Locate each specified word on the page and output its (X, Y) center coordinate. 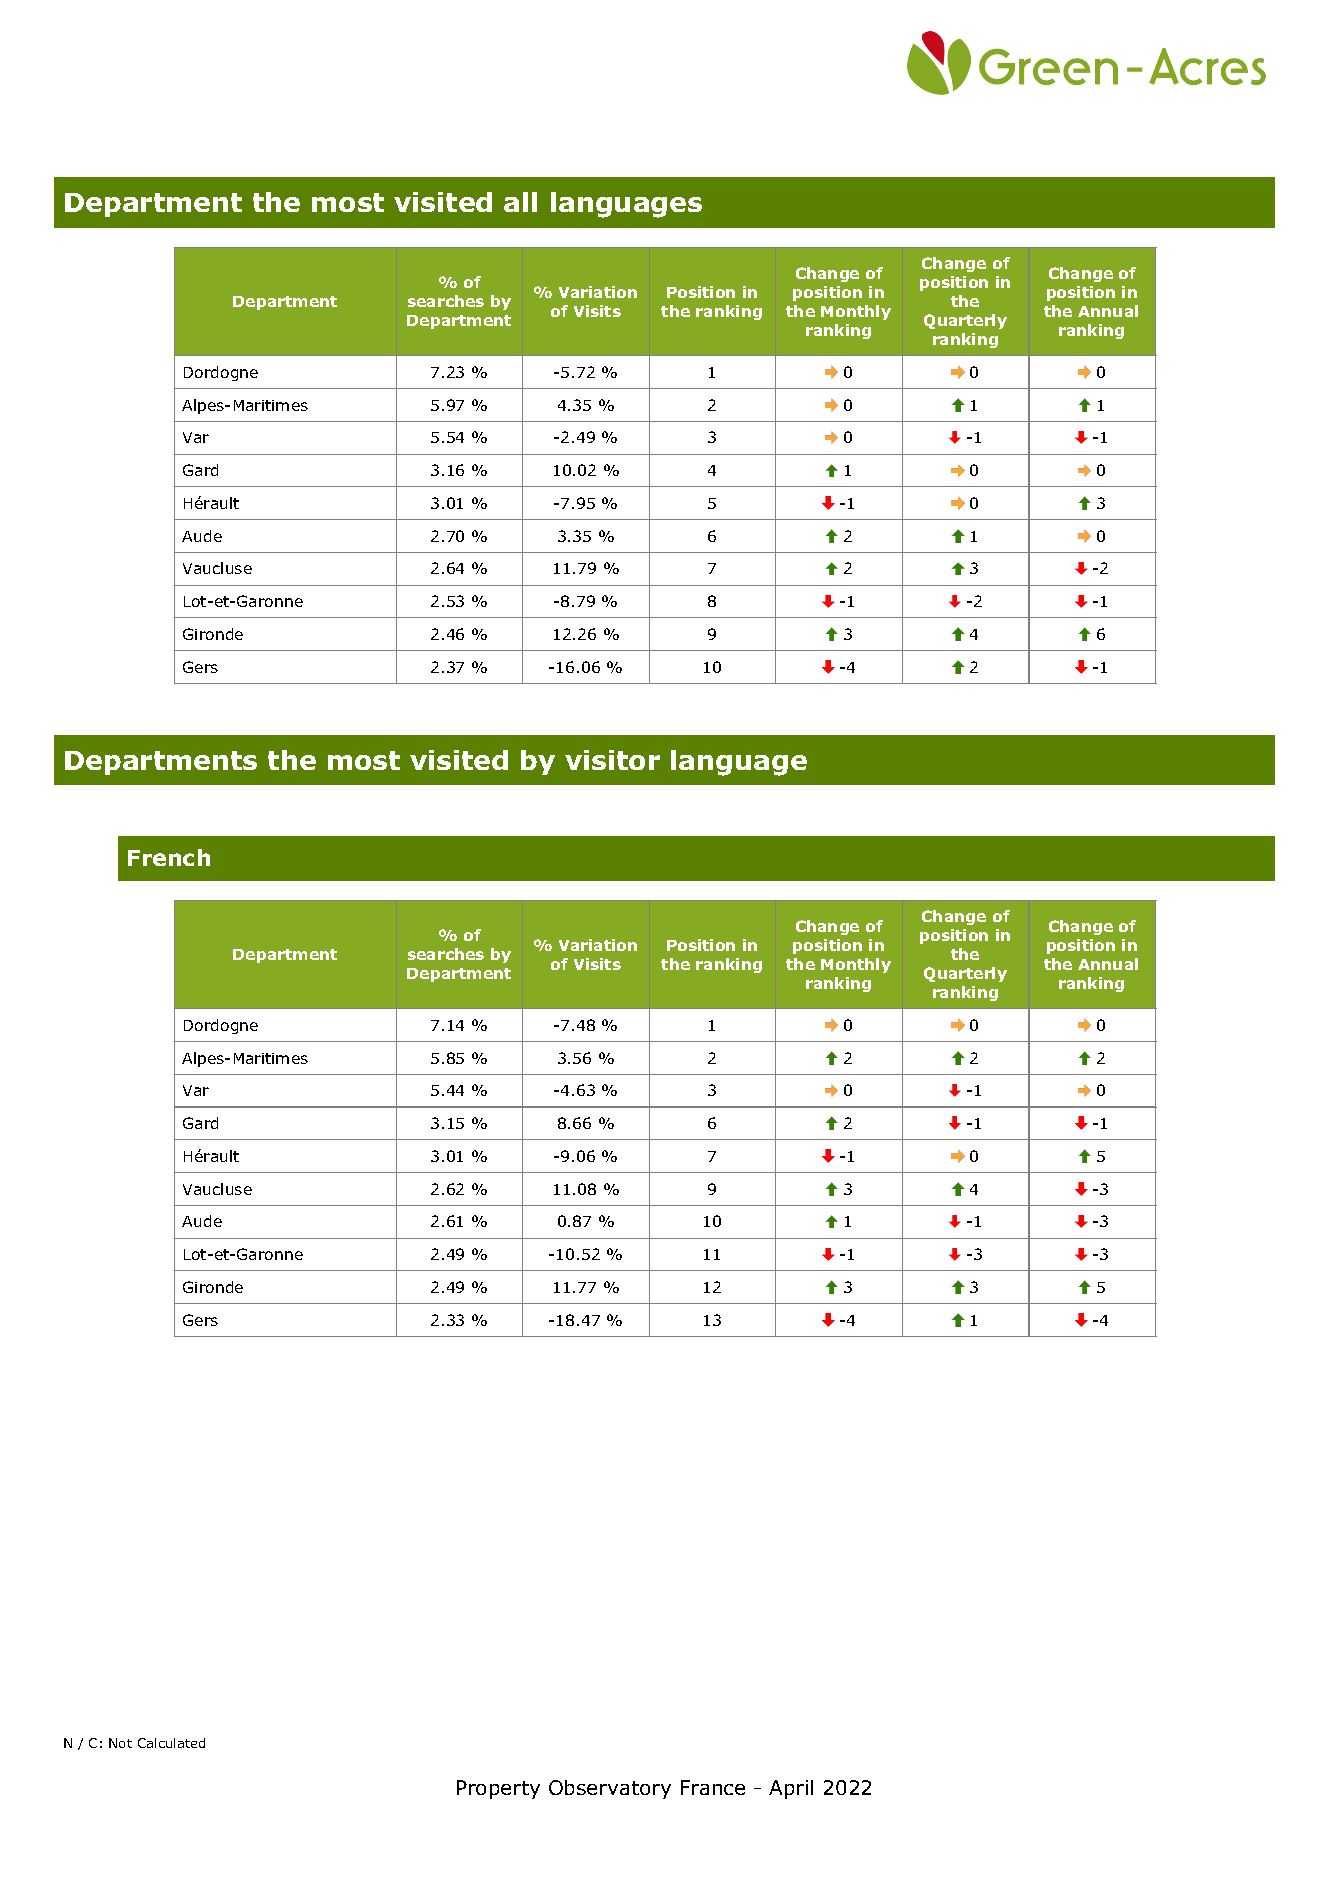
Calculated (171, 1743)
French (169, 857)
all (520, 202)
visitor (612, 760)
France (713, 1787)
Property (498, 1789)
